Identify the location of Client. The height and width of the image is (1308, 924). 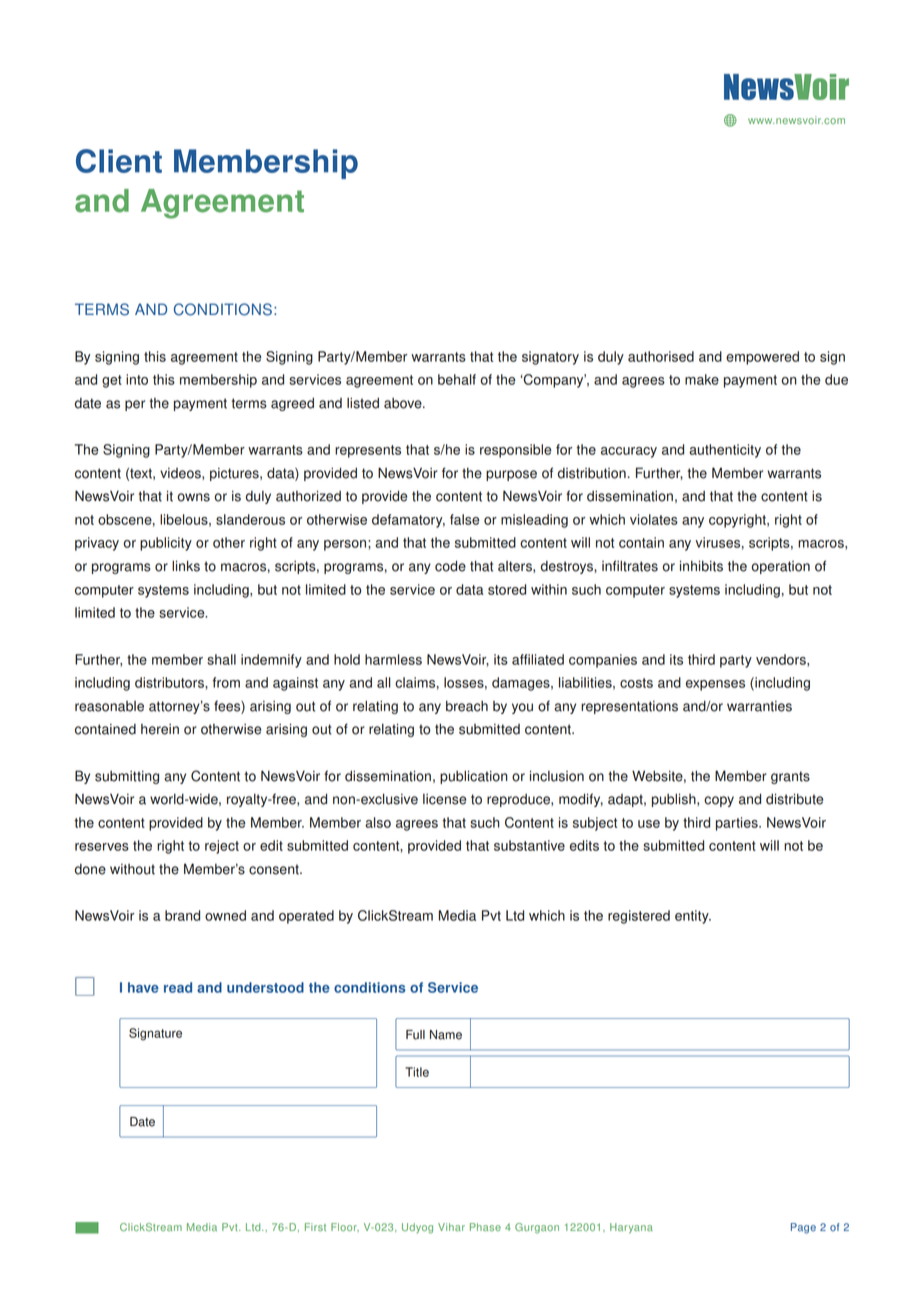
(119, 161).
